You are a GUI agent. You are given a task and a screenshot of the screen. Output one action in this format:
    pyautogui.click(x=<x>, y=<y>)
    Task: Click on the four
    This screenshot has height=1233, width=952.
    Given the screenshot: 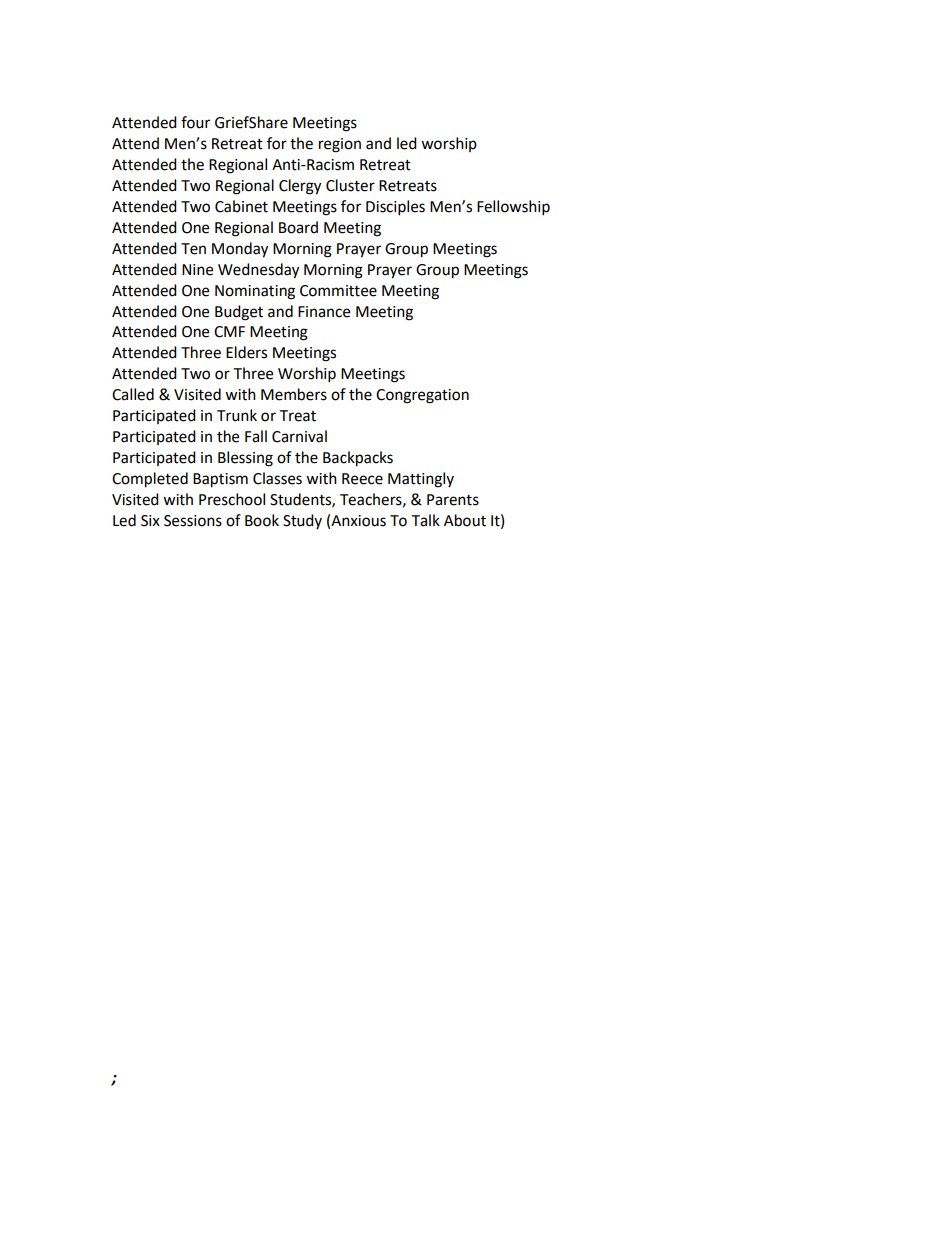 What is the action you would take?
    pyautogui.click(x=195, y=122)
